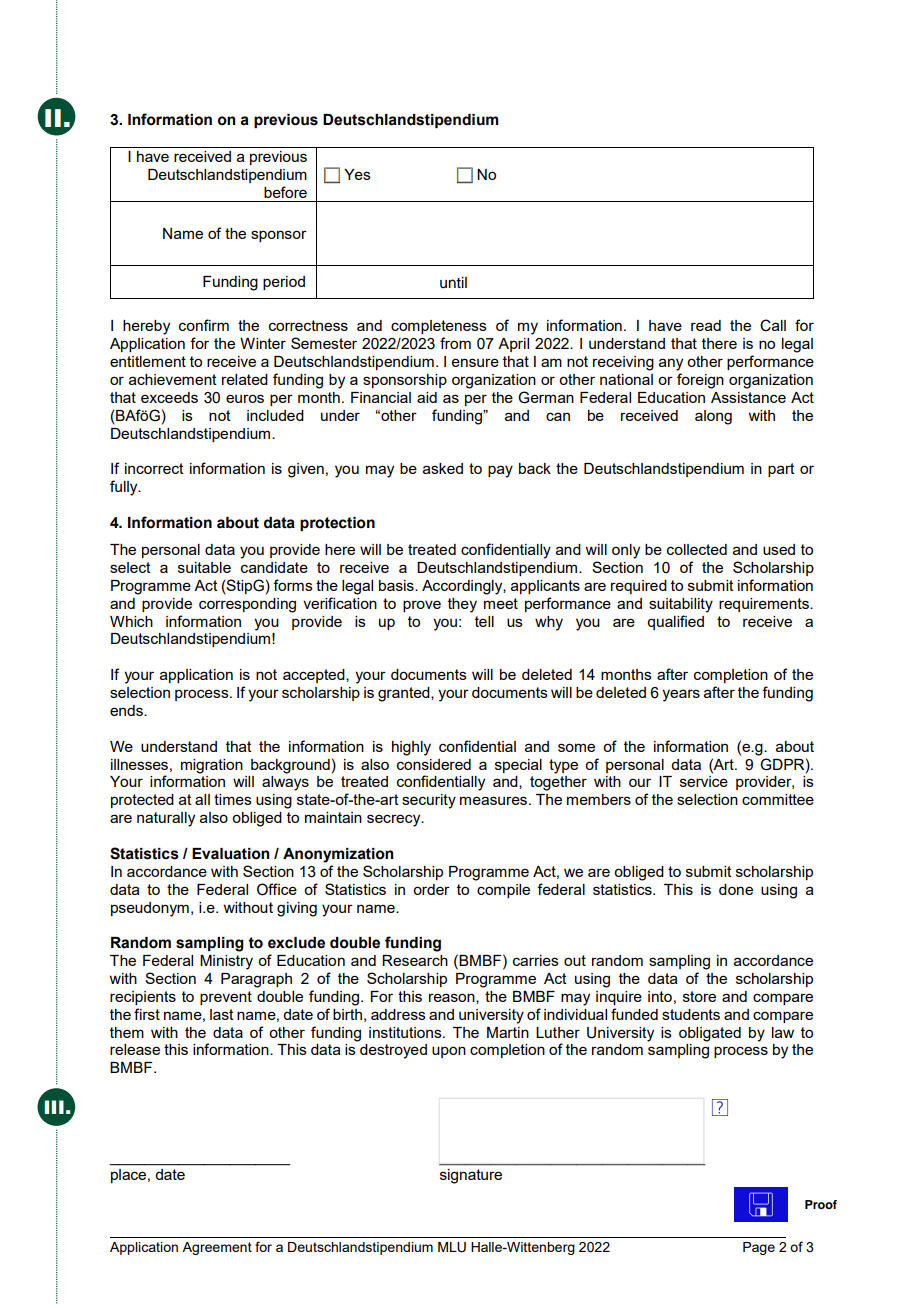  I want to click on asked, so click(443, 468).
